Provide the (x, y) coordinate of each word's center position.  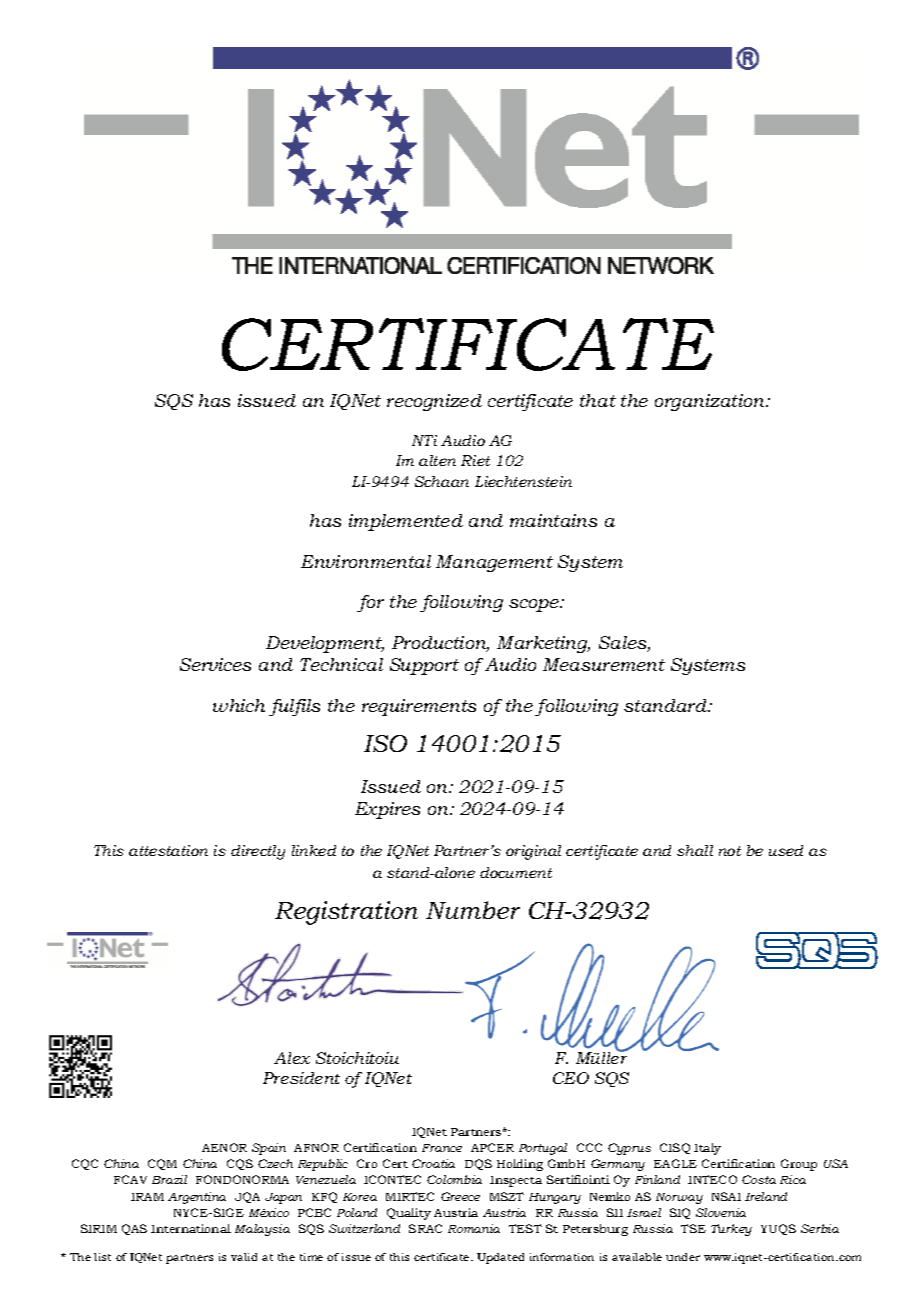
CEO (571, 1078)
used (786, 850)
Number (473, 910)
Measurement (604, 664)
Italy (707, 1149)
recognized (434, 402)
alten (437, 460)
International (191, 1228)
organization (711, 402)
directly (258, 852)
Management (494, 563)
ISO (385, 743)
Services (215, 664)
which (239, 705)
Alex (292, 1058)
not (730, 851)
